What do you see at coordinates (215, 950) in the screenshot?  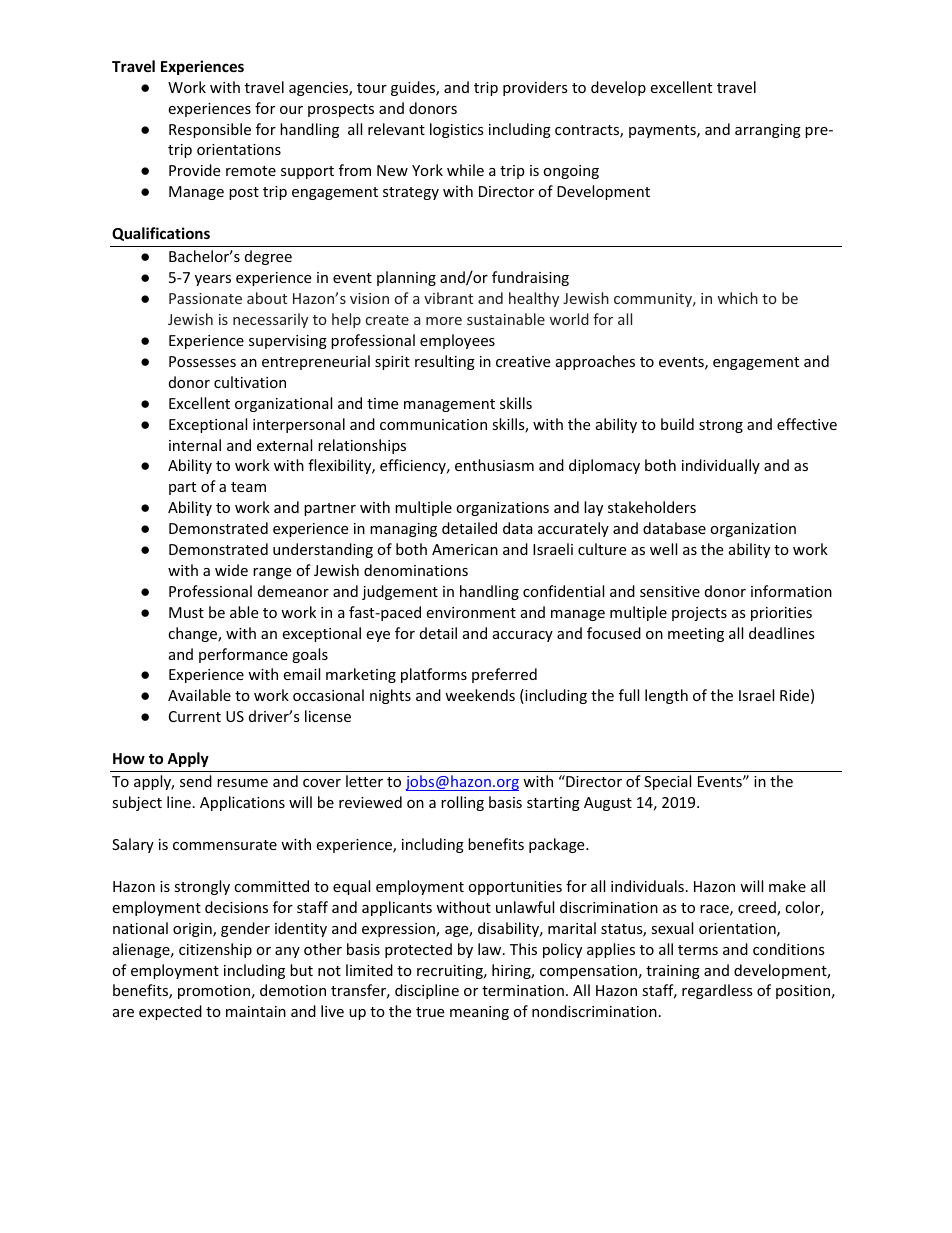 I see `citizenship` at bounding box center [215, 950].
